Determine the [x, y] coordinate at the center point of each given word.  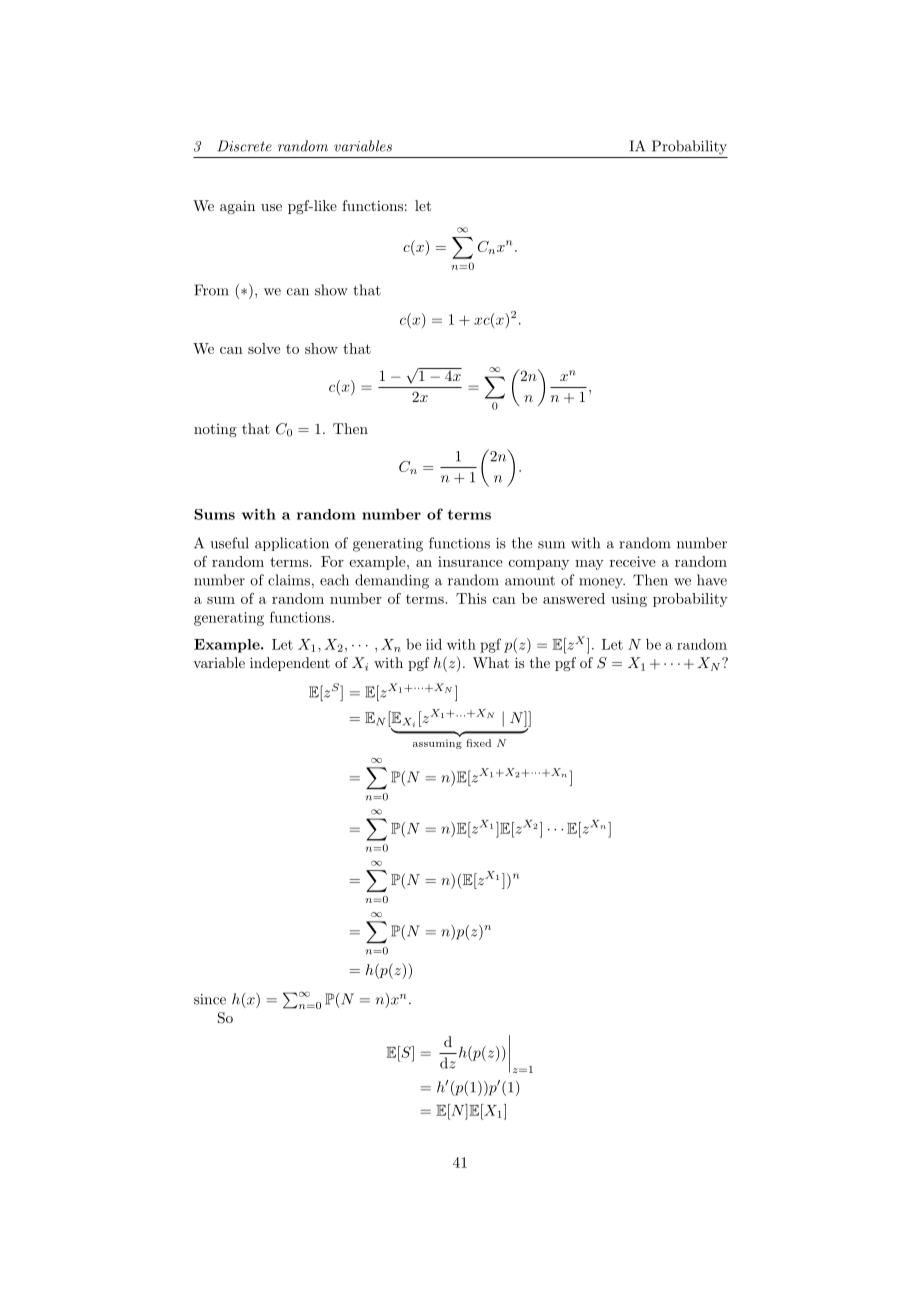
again [237, 207]
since [210, 999]
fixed [478, 743]
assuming [437, 744]
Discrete [245, 146]
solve [264, 348]
